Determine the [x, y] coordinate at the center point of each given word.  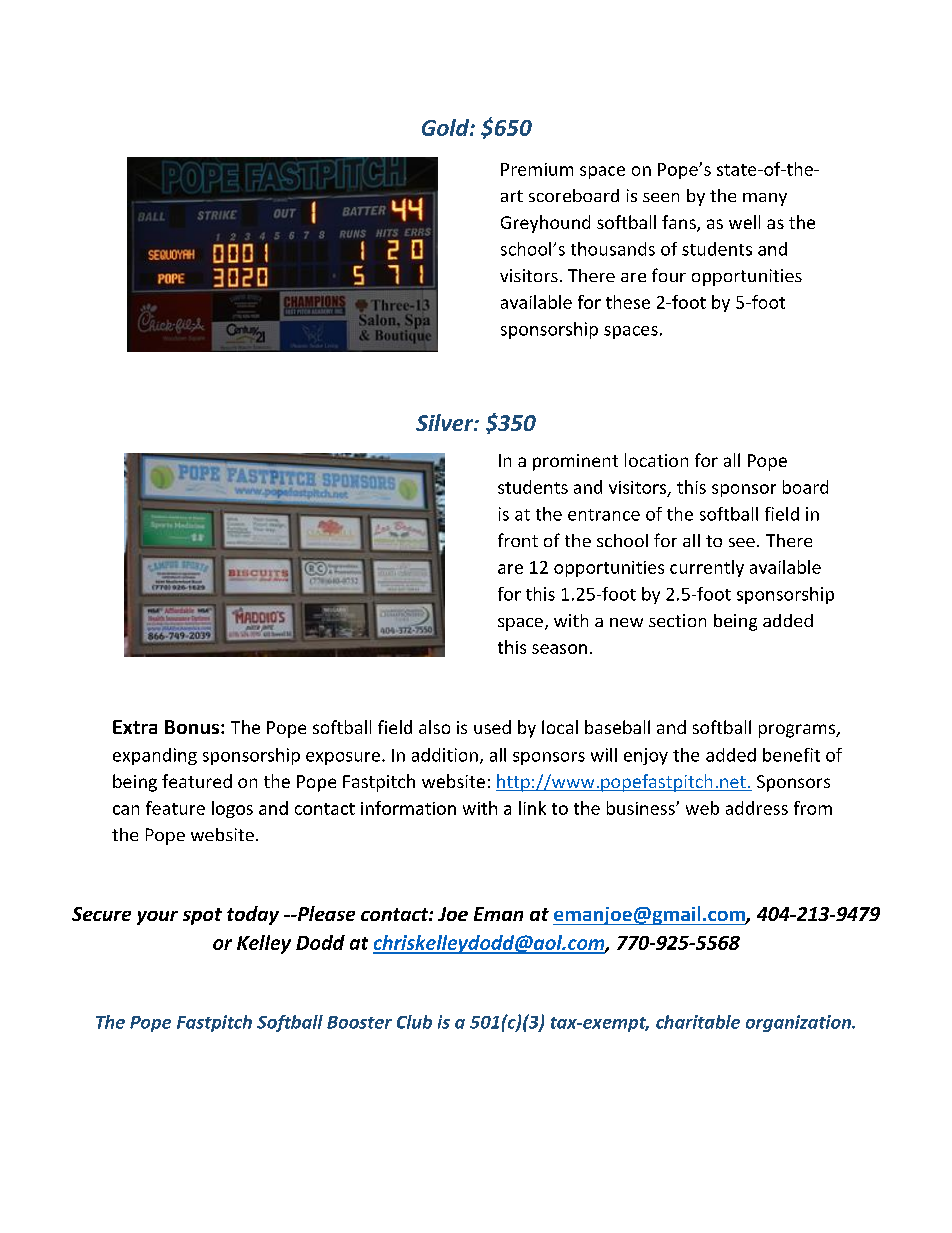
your [157, 918]
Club [414, 1022]
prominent [575, 462]
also [434, 727]
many [765, 199]
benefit [791, 755]
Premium [537, 169]
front [518, 540]
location [656, 460]
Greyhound [545, 224]
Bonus [192, 727]
